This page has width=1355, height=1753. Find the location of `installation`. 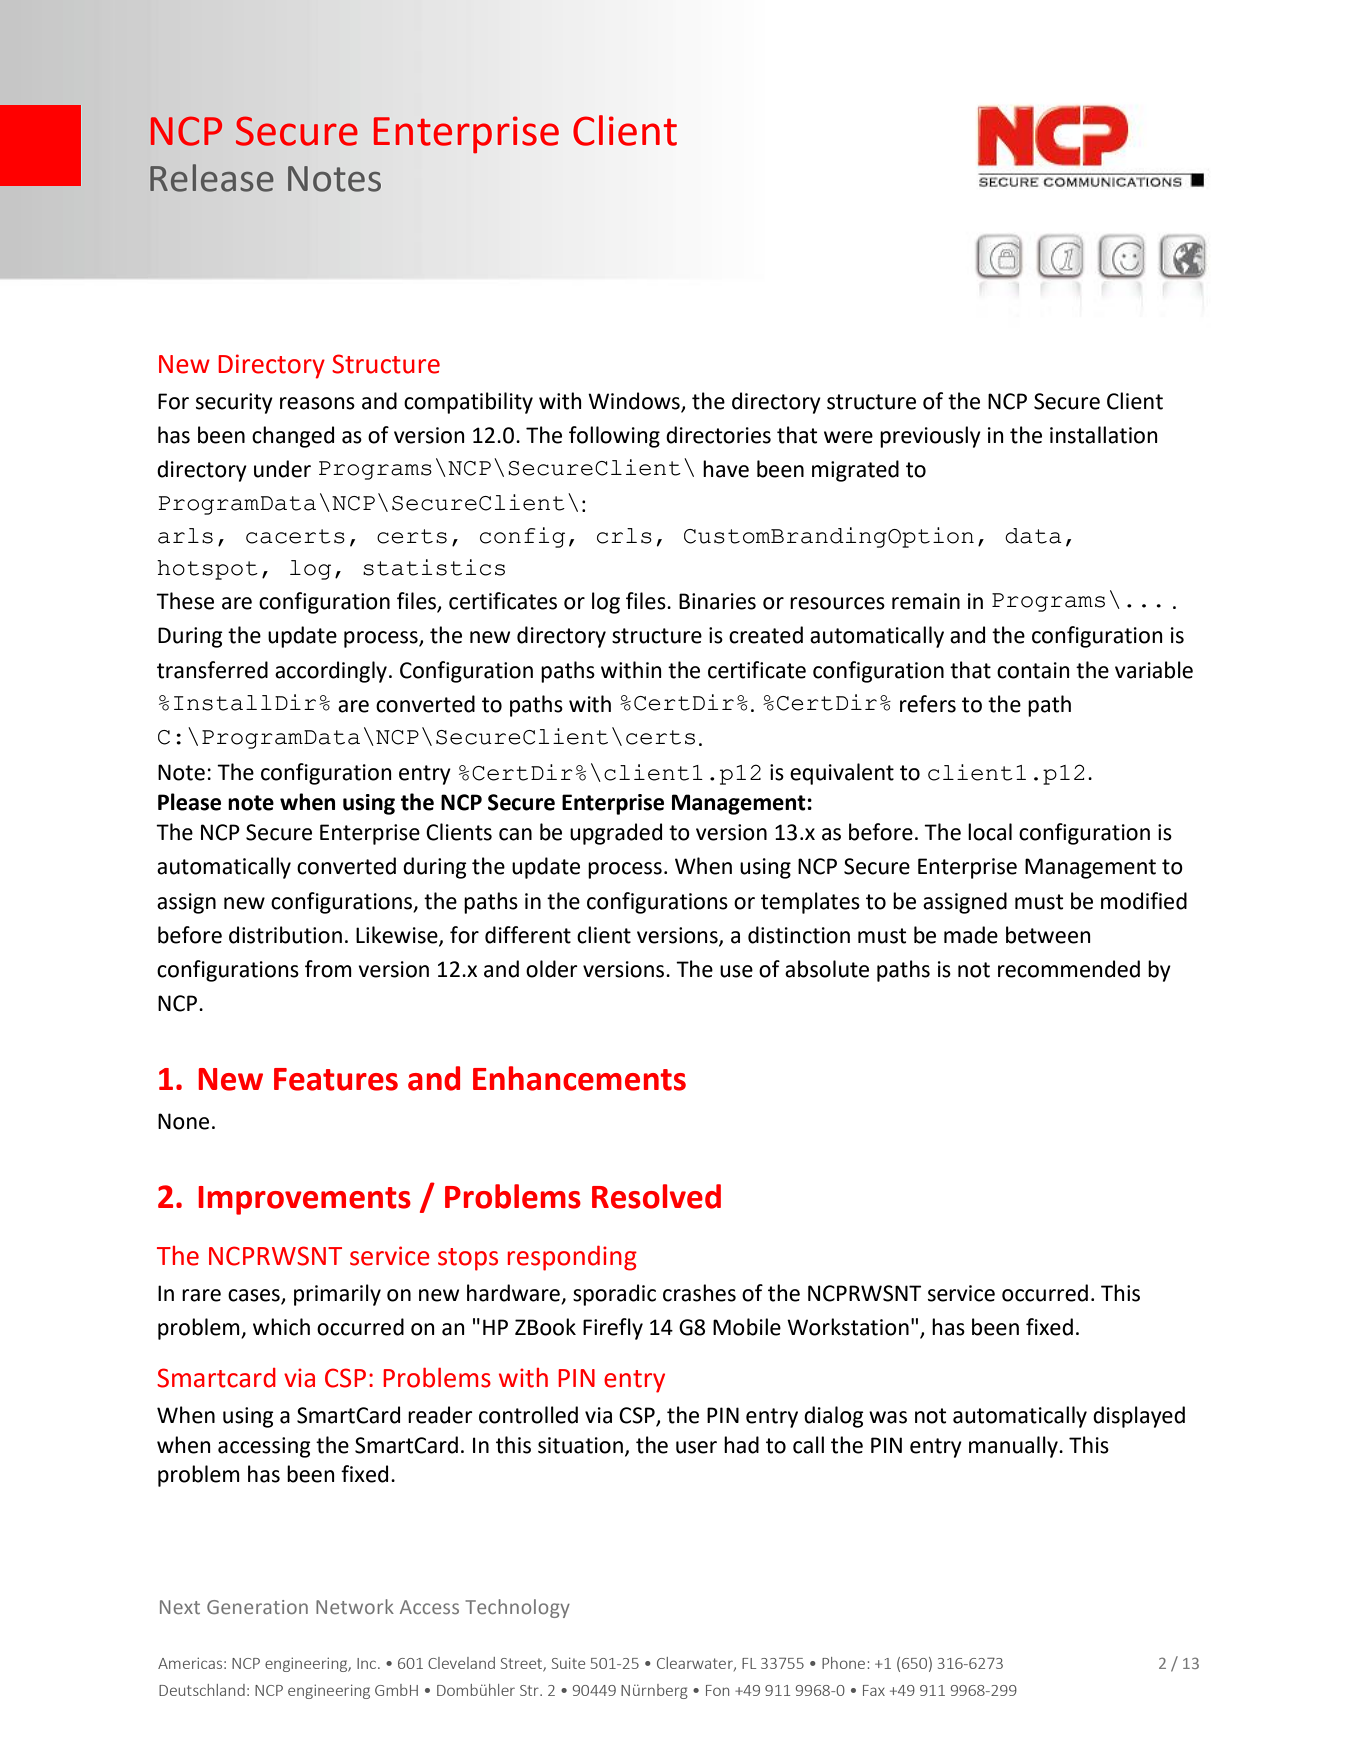

installation is located at coordinates (1104, 435).
